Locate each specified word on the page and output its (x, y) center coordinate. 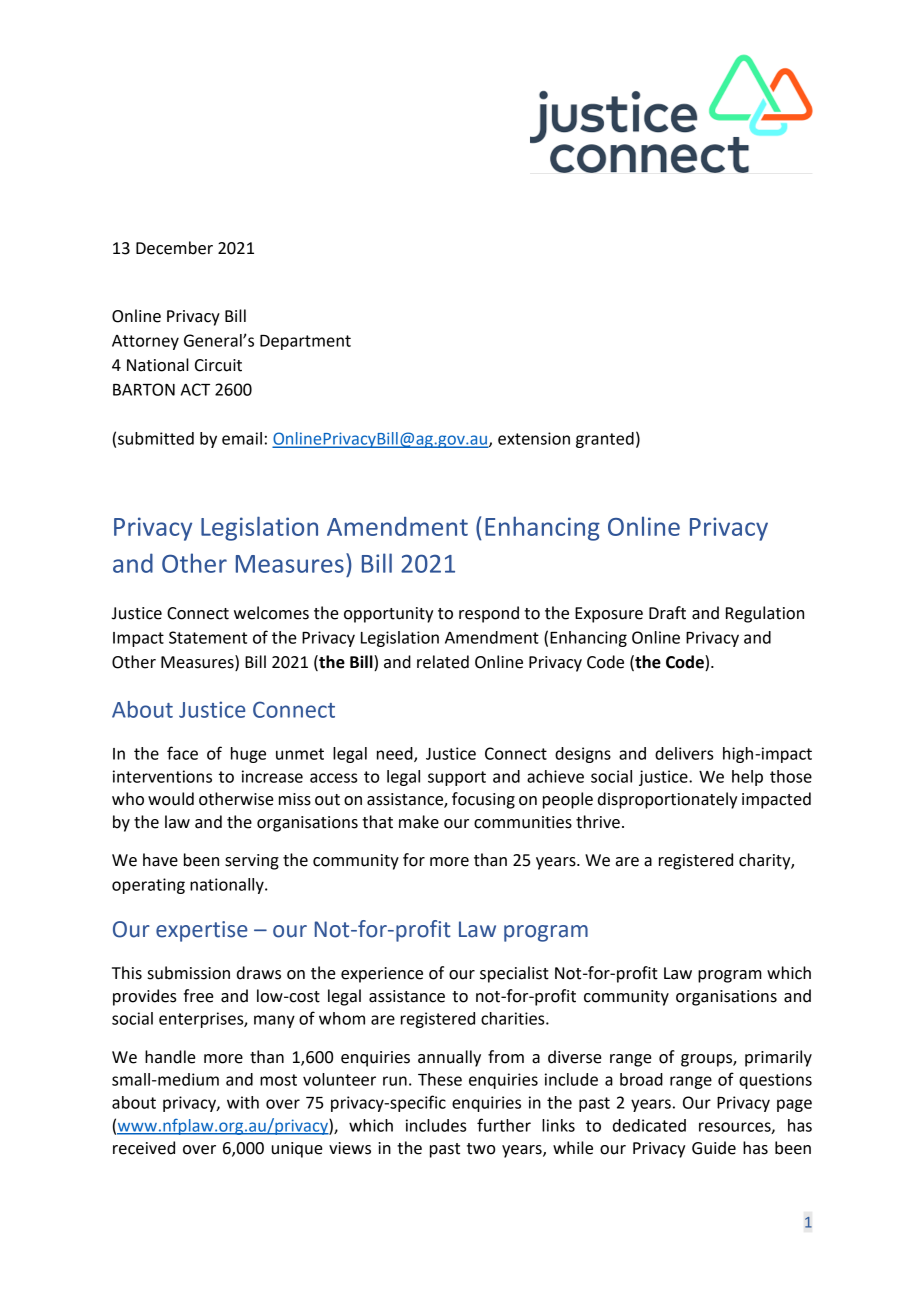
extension (534, 438)
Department (305, 342)
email (242, 438)
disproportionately (667, 800)
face (182, 753)
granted (605, 440)
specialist (514, 974)
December (174, 248)
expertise (202, 931)
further (504, 1125)
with (243, 1102)
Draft (667, 613)
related (443, 662)
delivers (684, 753)
